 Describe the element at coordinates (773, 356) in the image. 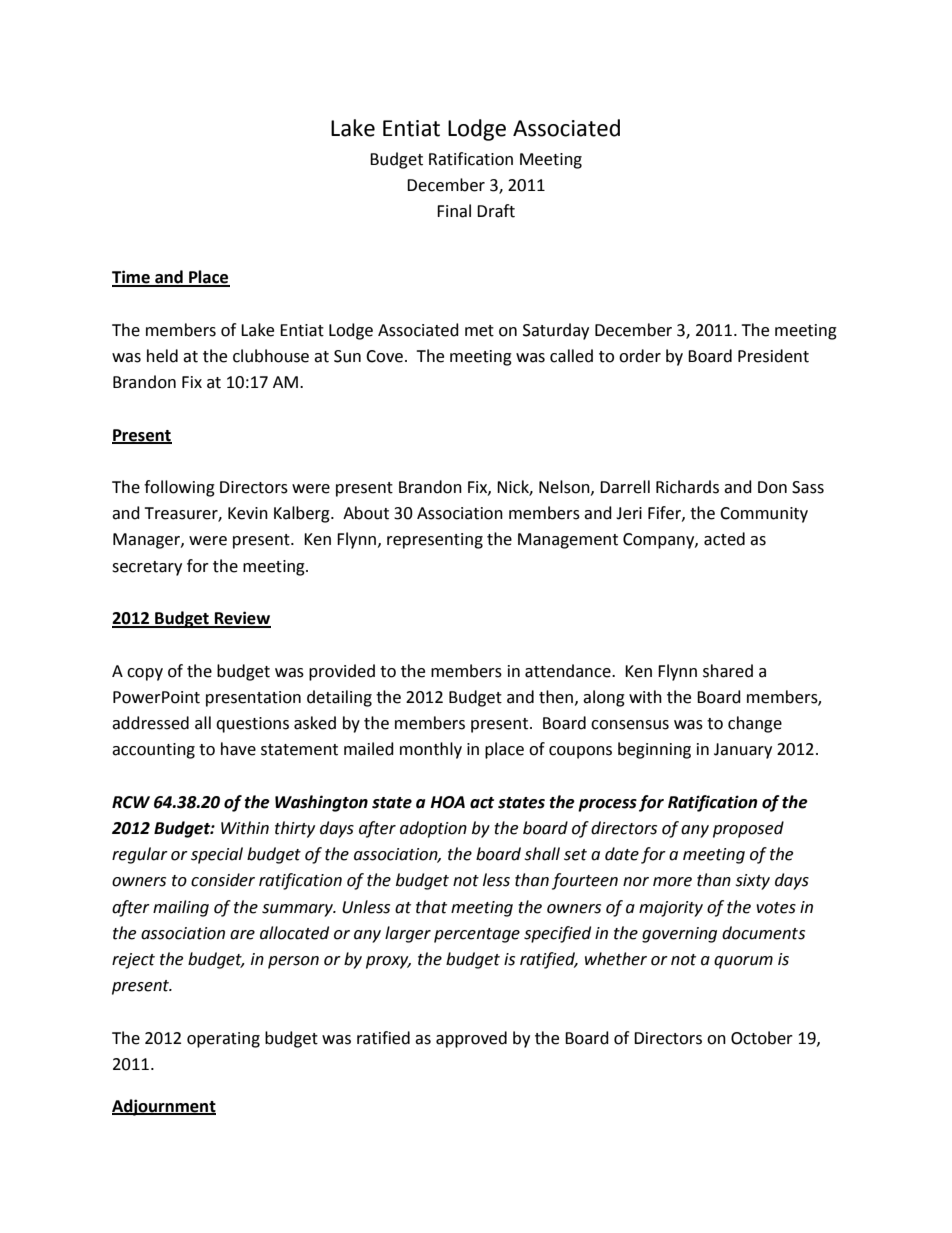

I see `President` at that location.
